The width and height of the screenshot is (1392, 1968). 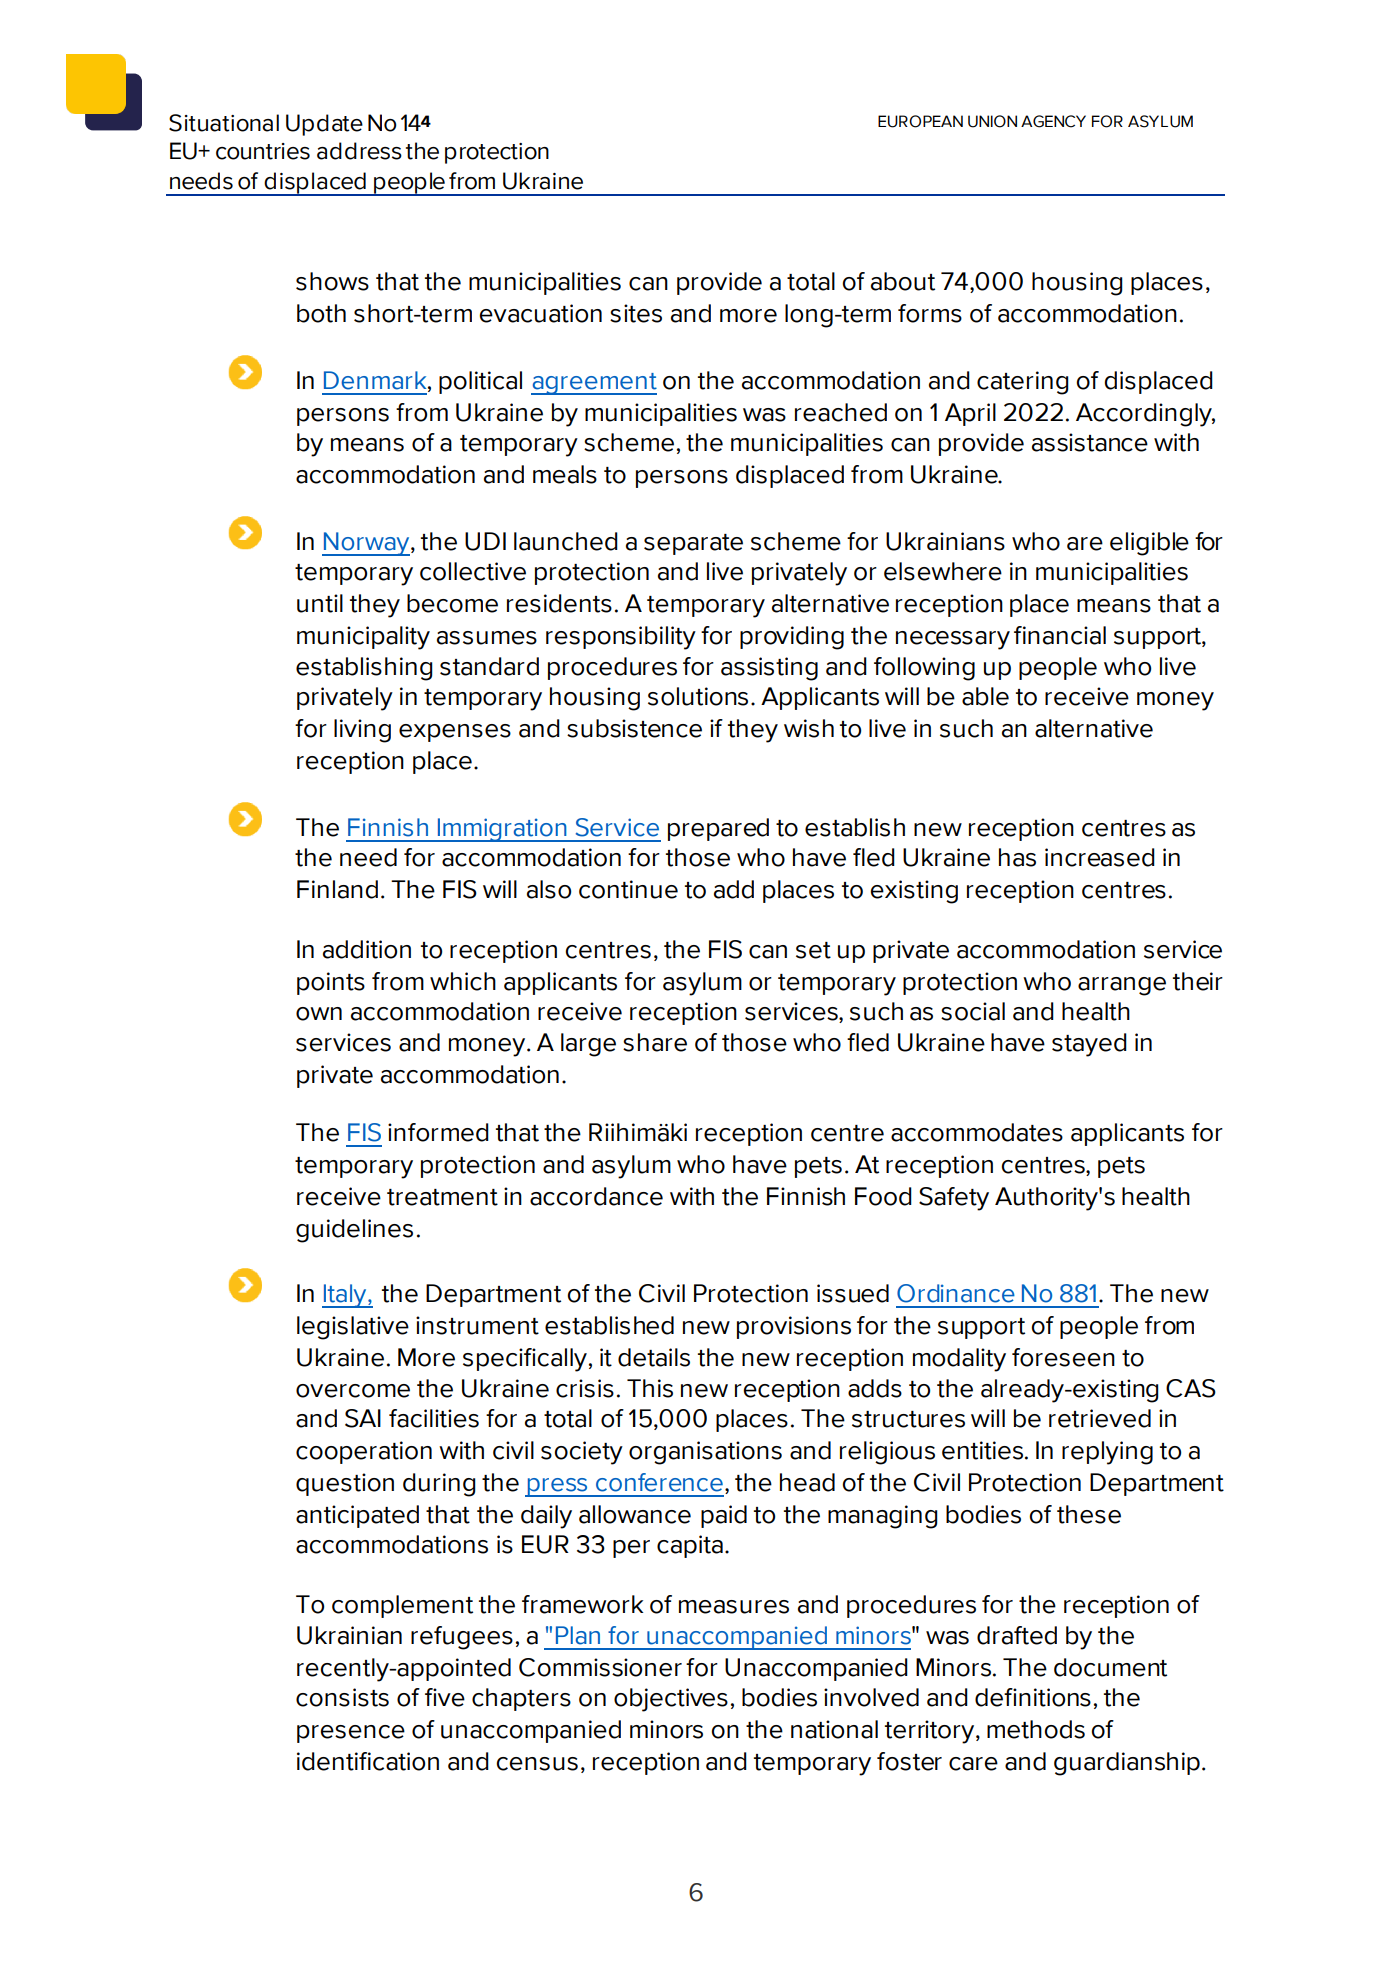 What do you see at coordinates (342, 1697) in the screenshot?
I see `consists` at bounding box center [342, 1697].
